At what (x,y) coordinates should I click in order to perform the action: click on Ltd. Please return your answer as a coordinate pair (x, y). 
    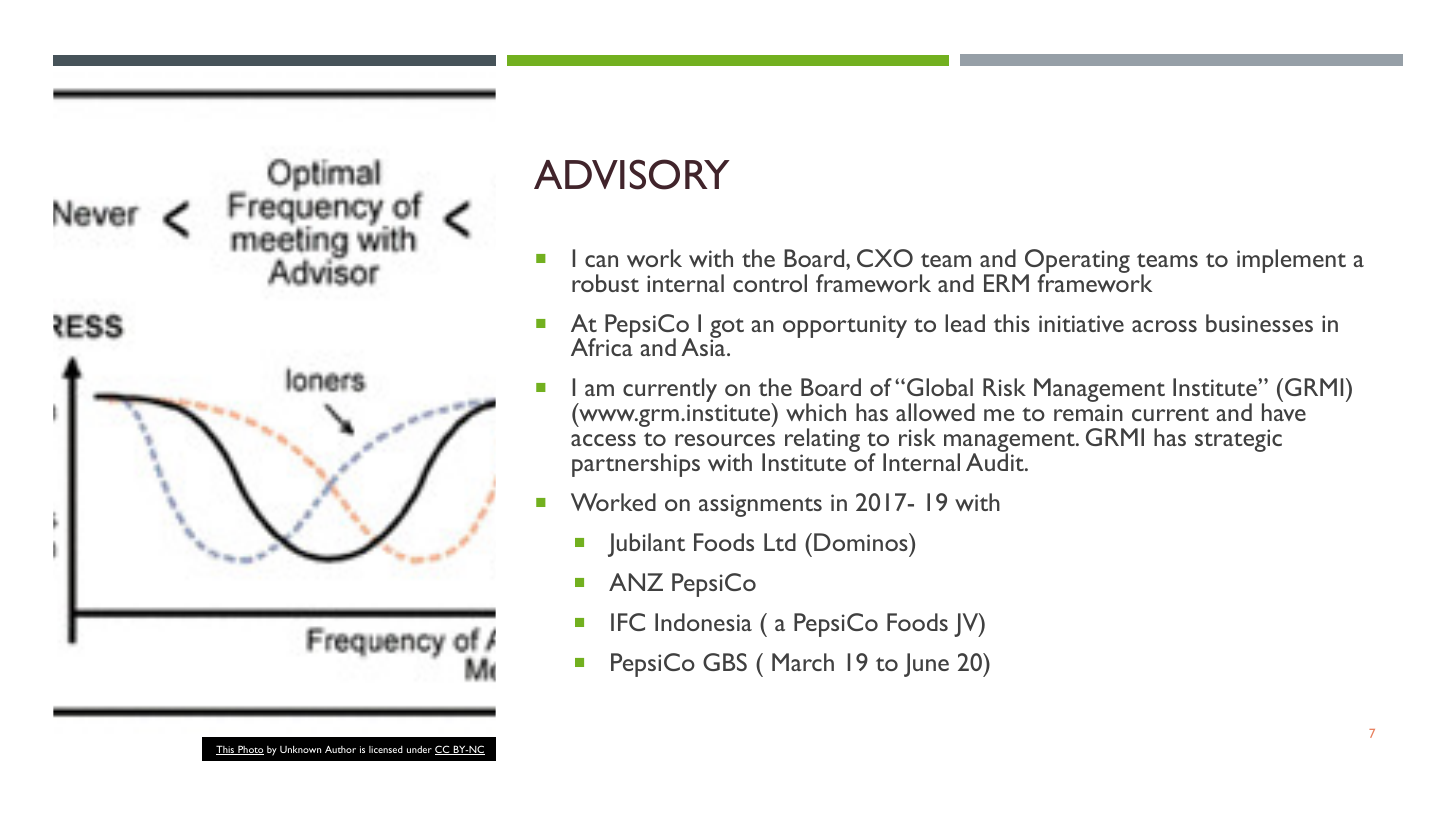
    Looking at the image, I should click on (780, 542).
